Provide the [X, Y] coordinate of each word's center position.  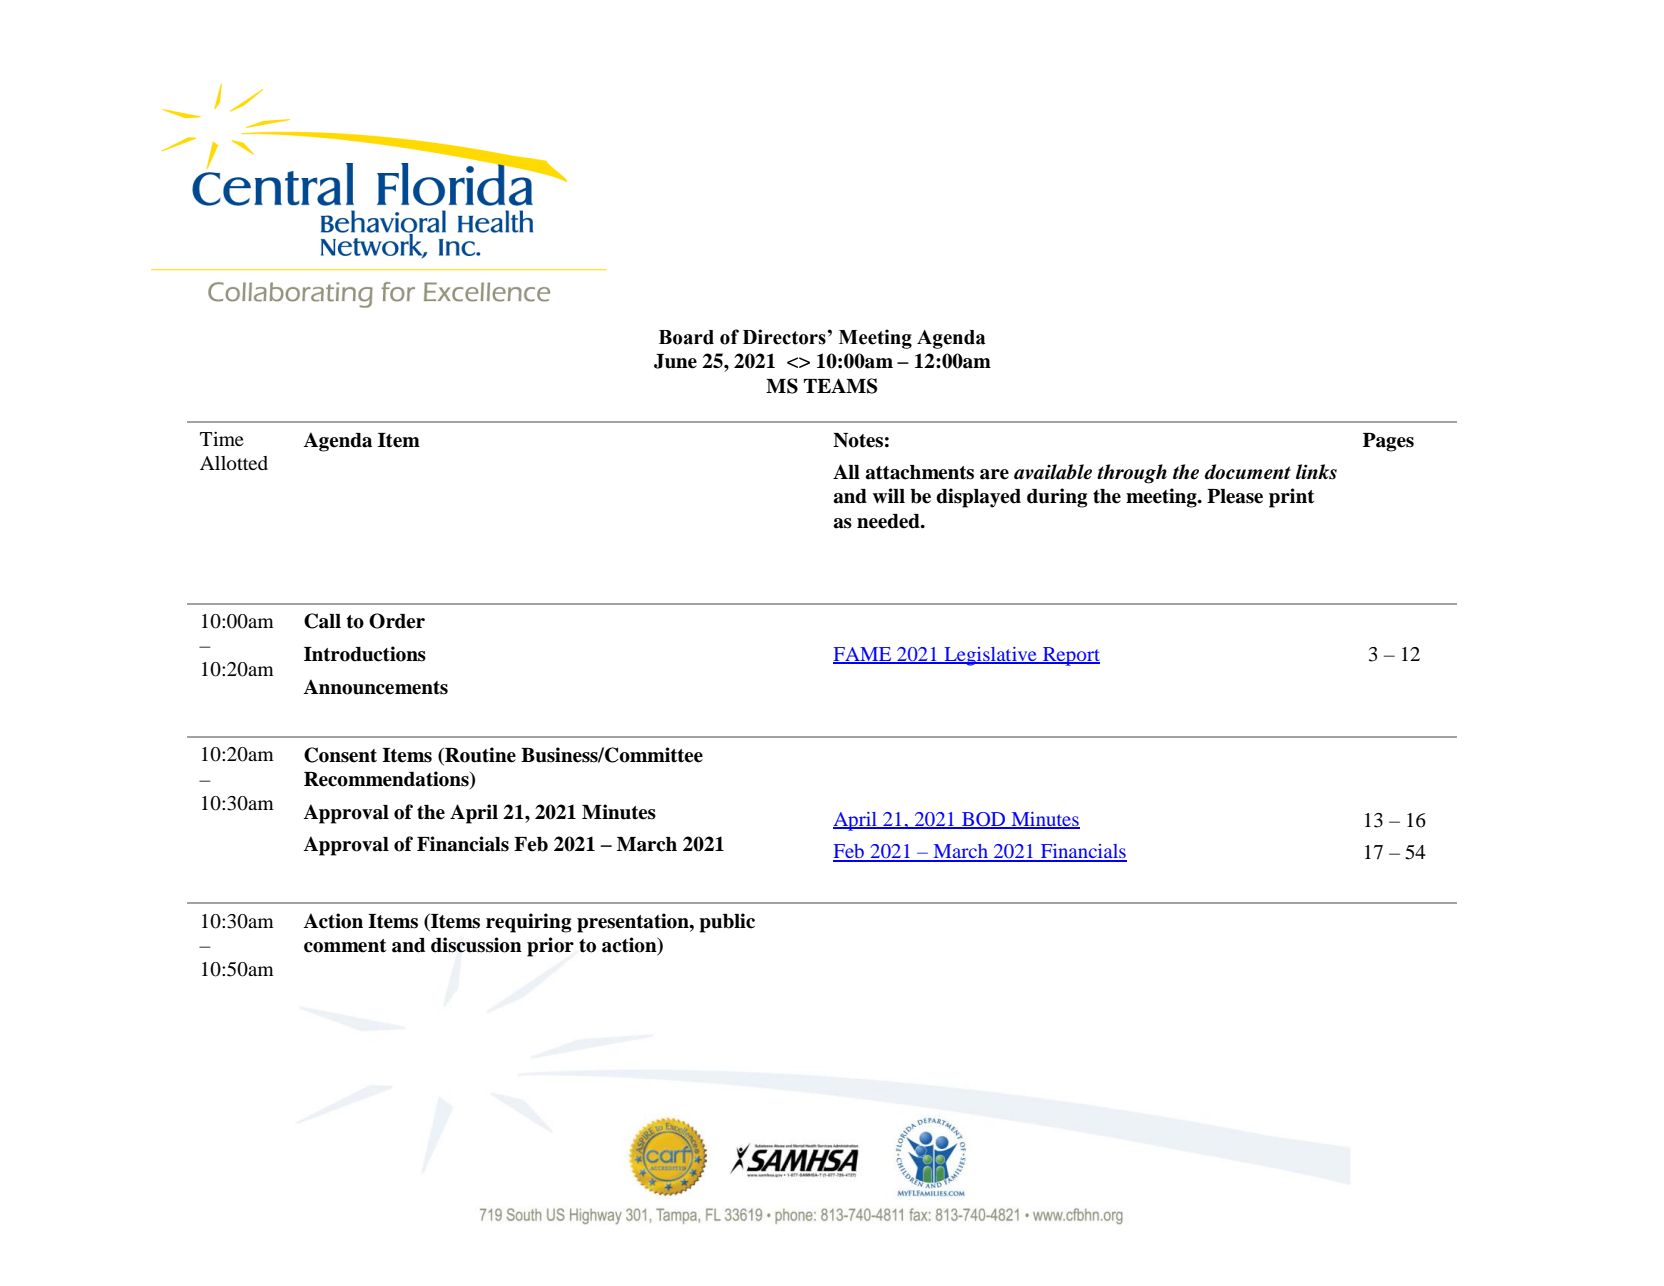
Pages [1388, 442]
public [727, 923]
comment [345, 946]
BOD [984, 820]
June [675, 361]
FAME [863, 655]
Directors [785, 337]
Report [1070, 656]
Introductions [365, 654]
